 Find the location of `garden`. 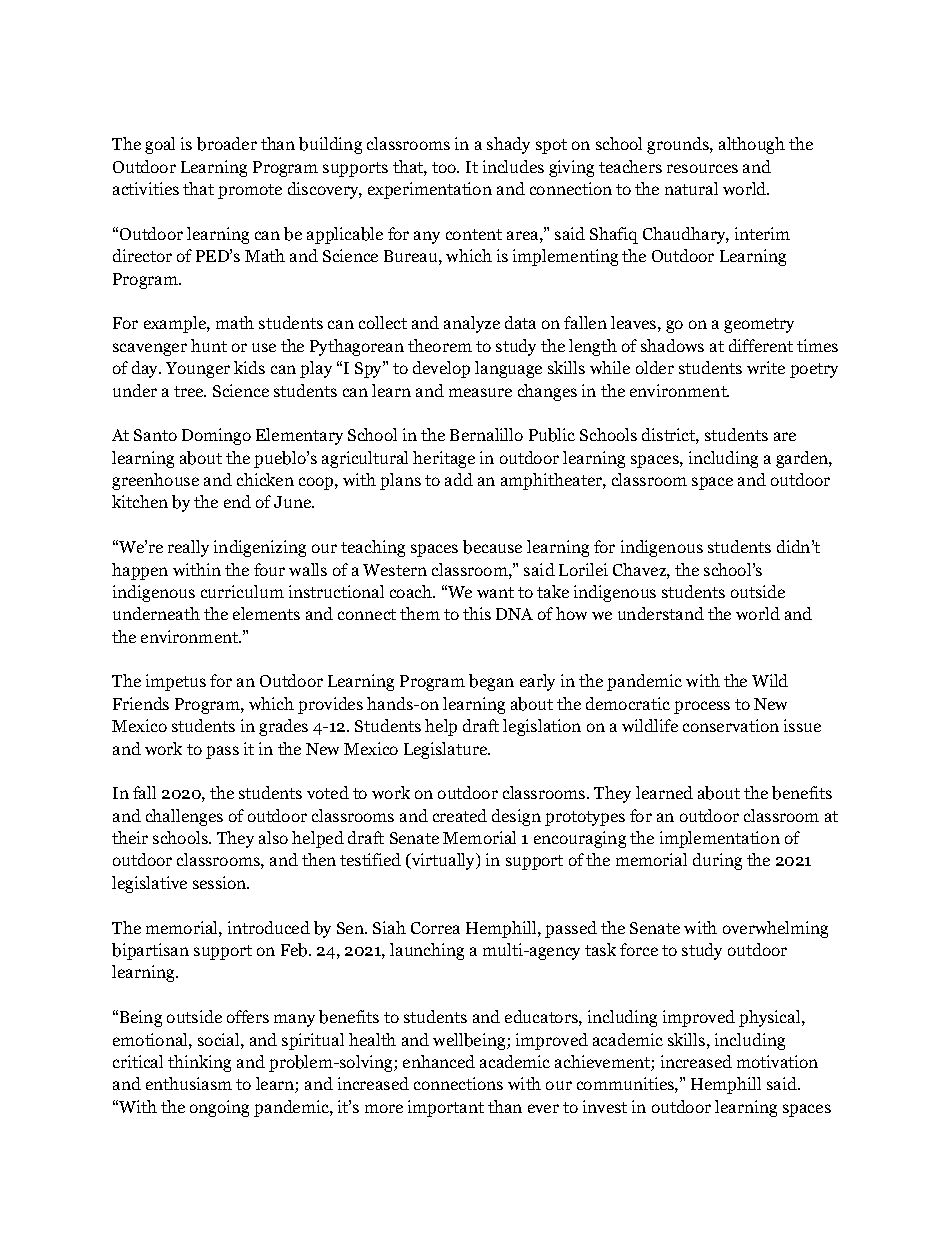

garden is located at coordinates (803, 459).
